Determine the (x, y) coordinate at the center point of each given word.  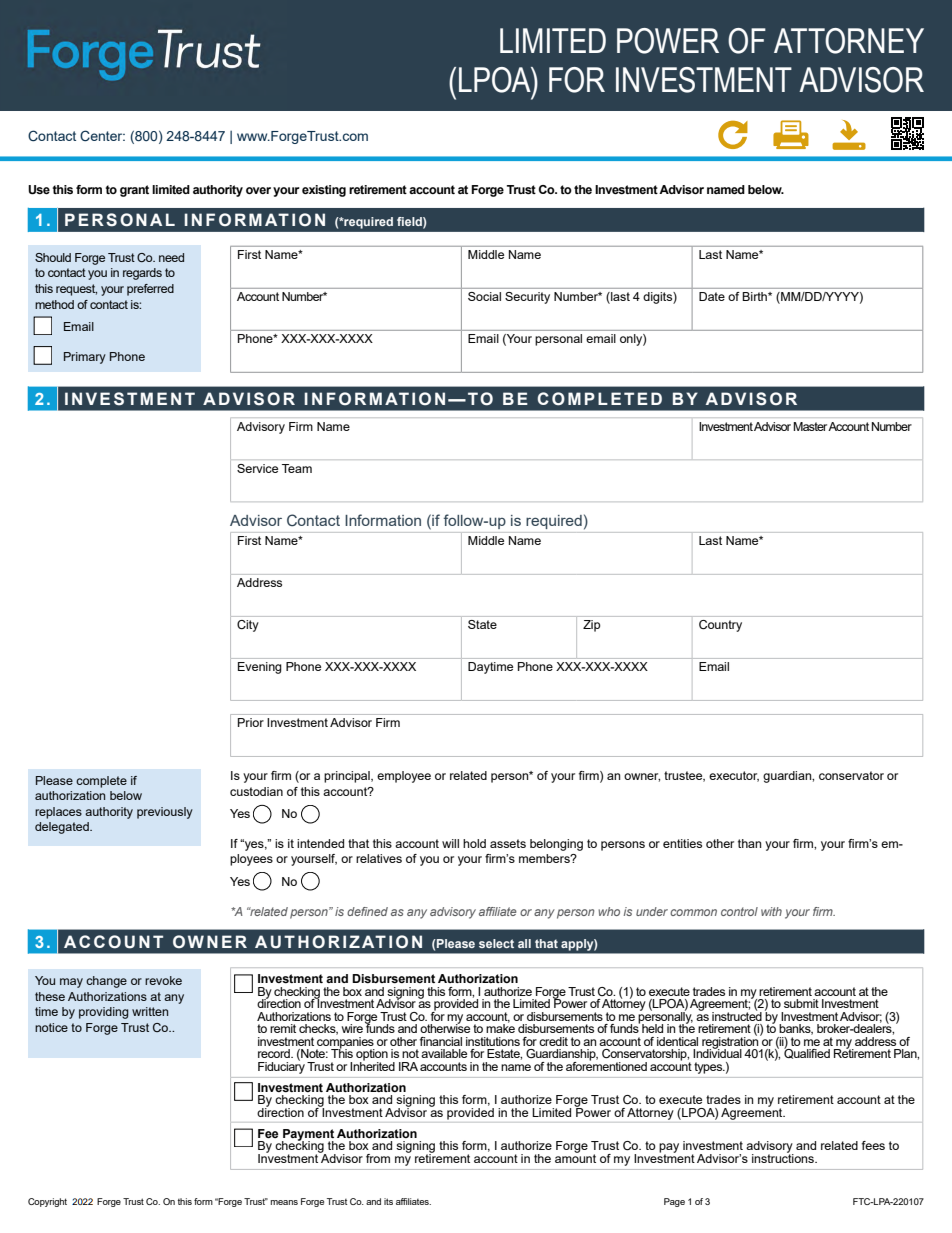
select (496, 943)
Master (811, 426)
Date (712, 296)
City (248, 626)
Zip (591, 626)
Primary (85, 358)
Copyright (47, 1202)
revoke (163, 980)
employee (404, 777)
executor (734, 776)
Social (484, 296)
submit (801, 1003)
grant (134, 191)
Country (720, 626)
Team (297, 468)
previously (165, 813)
